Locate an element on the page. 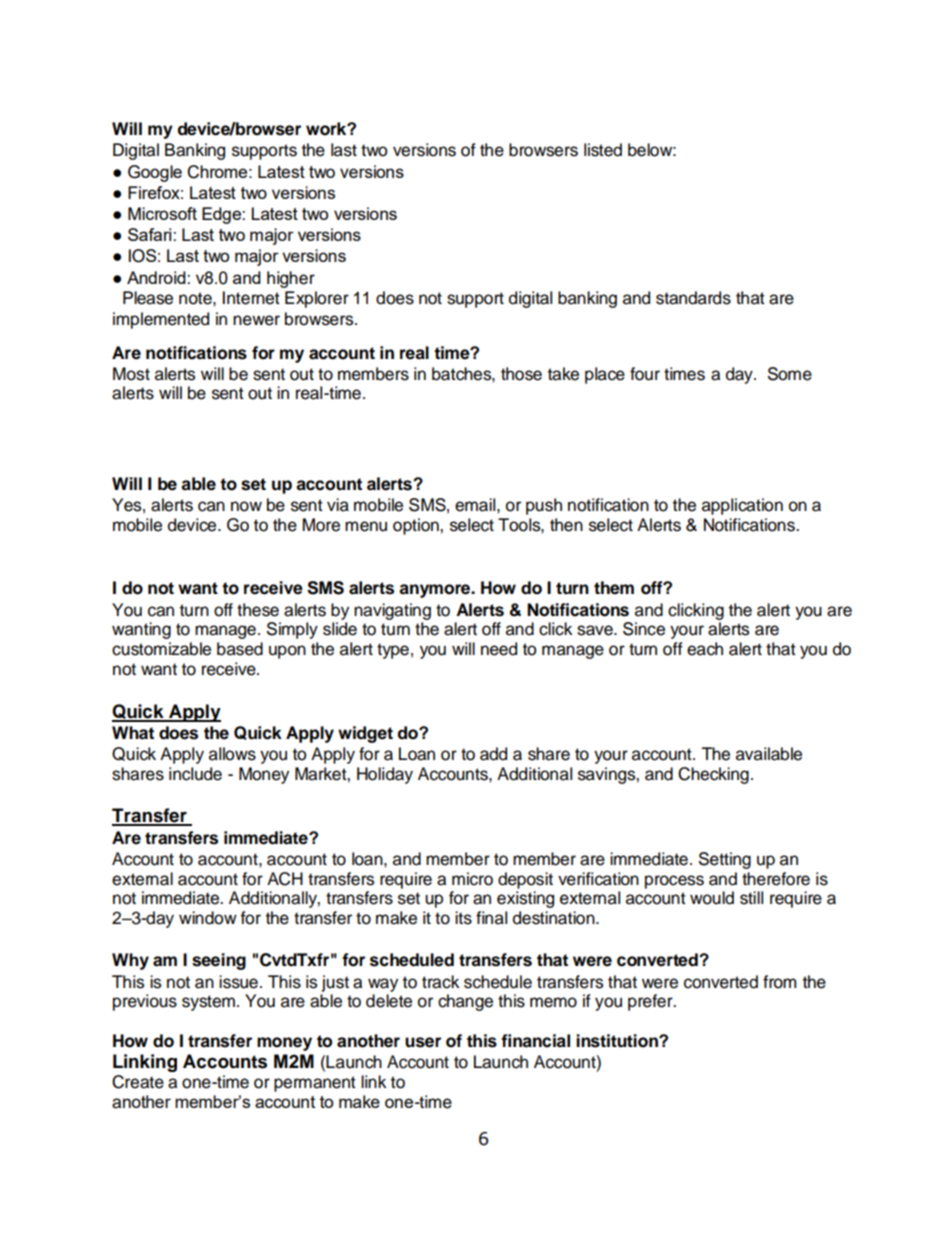 The width and height of the image is (952, 1233). system is located at coordinates (208, 1003).
